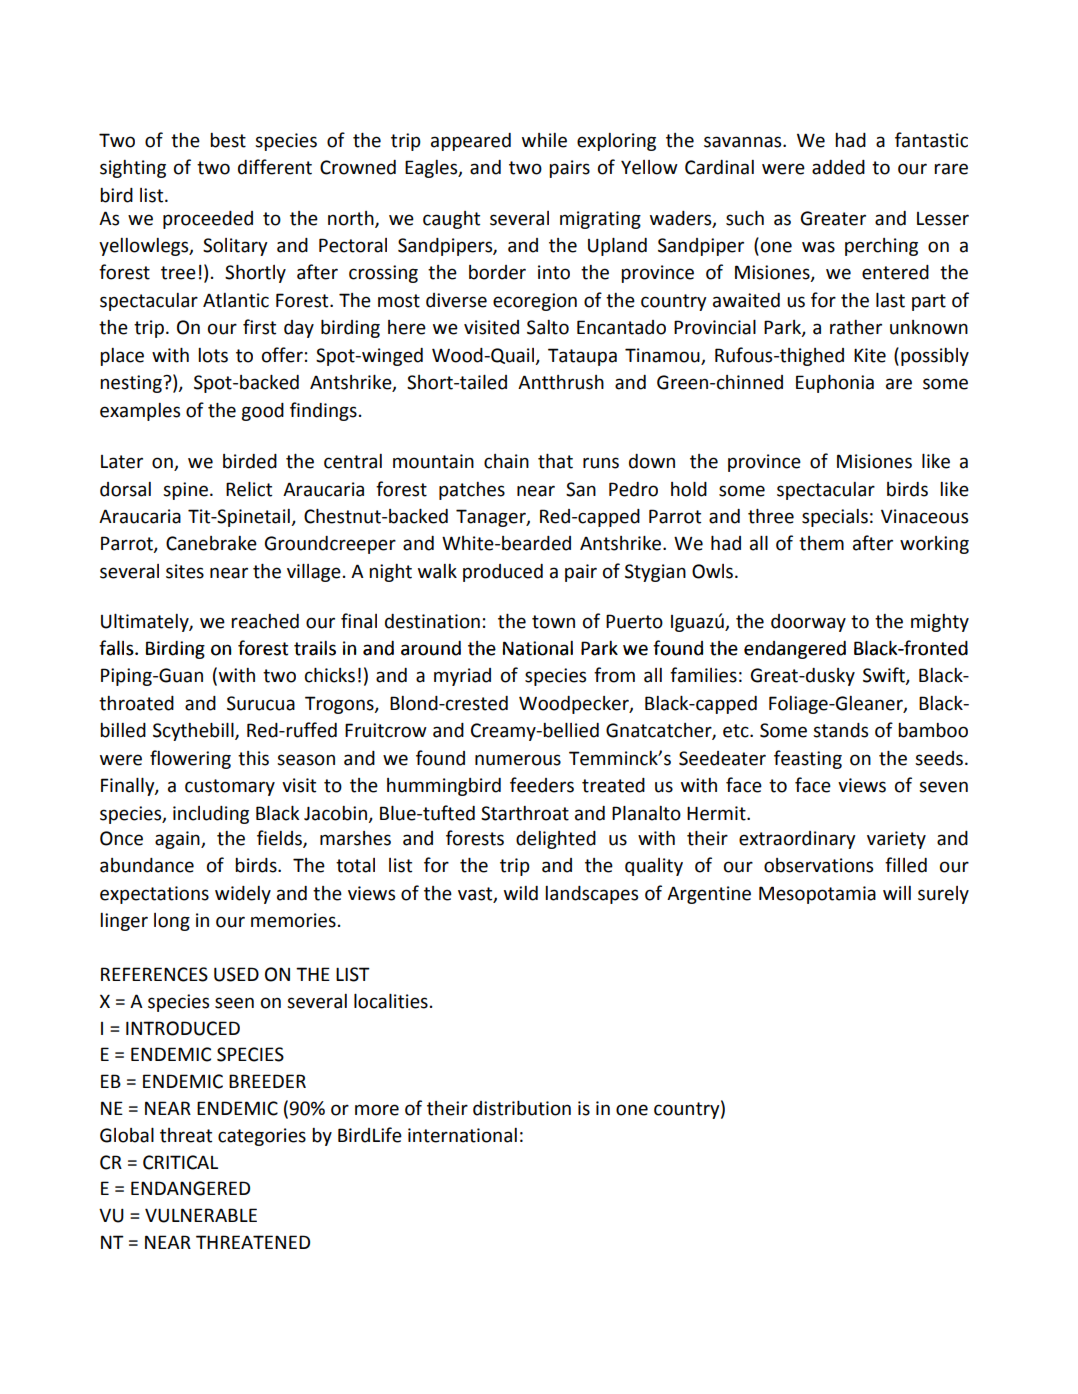 Image resolution: width=1078 pixels, height=1394 pixels. What do you see at coordinates (228, 140) in the image?
I see `best` at bounding box center [228, 140].
